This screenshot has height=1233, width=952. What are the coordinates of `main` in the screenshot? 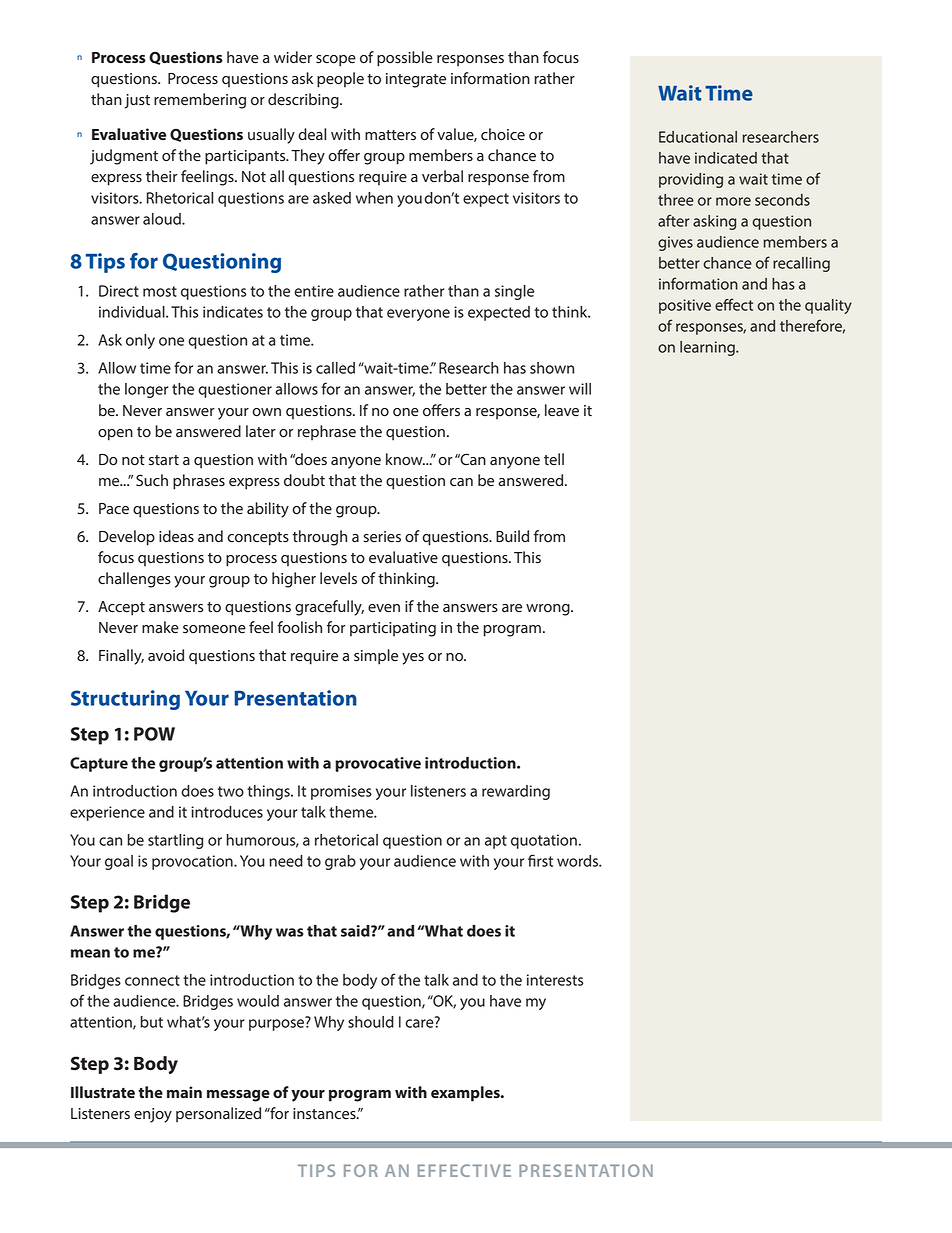 It's located at (184, 1092).
